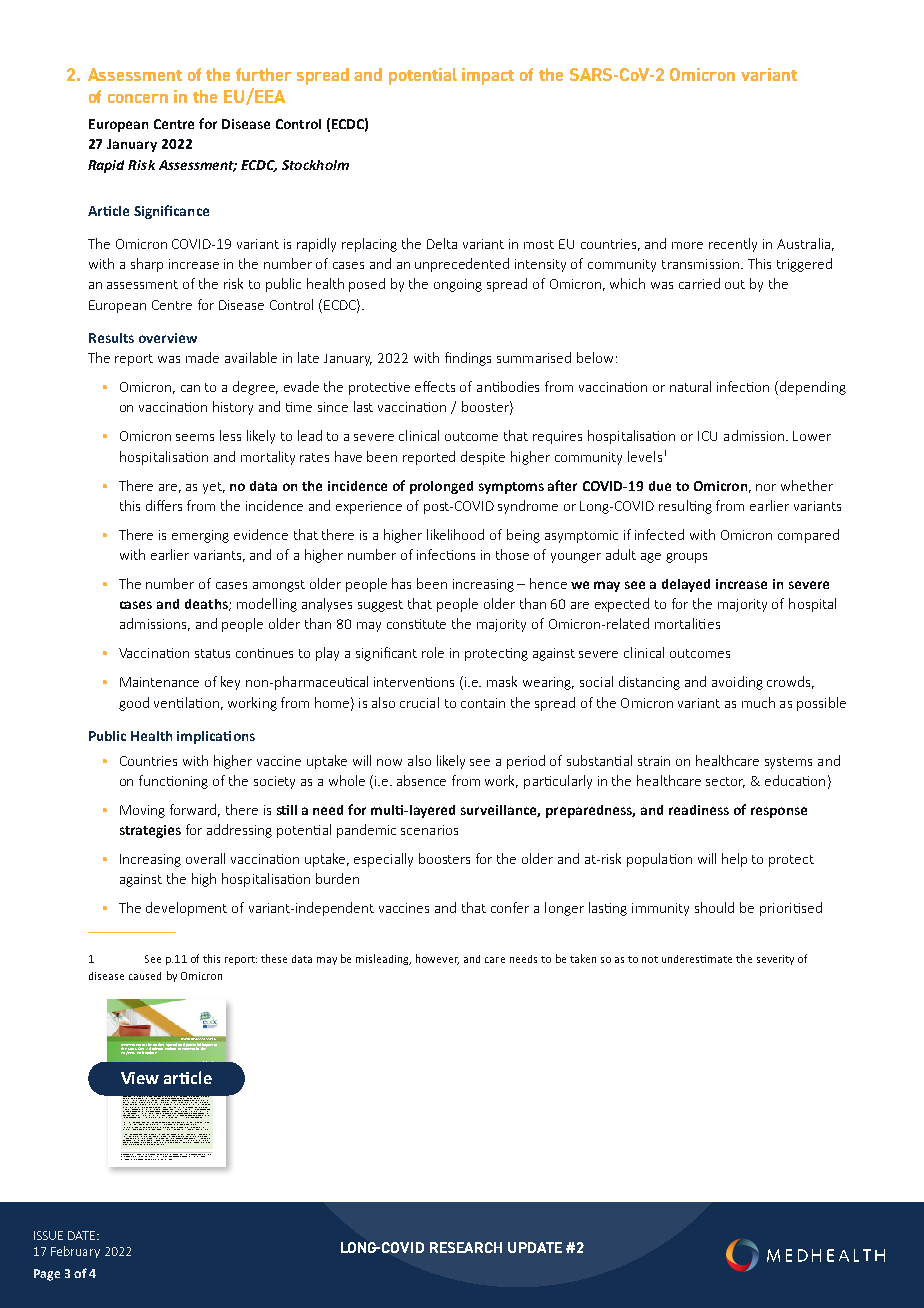  Describe the element at coordinates (466, 1247) in the screenshot. I see `RESEARCH` at that location.
